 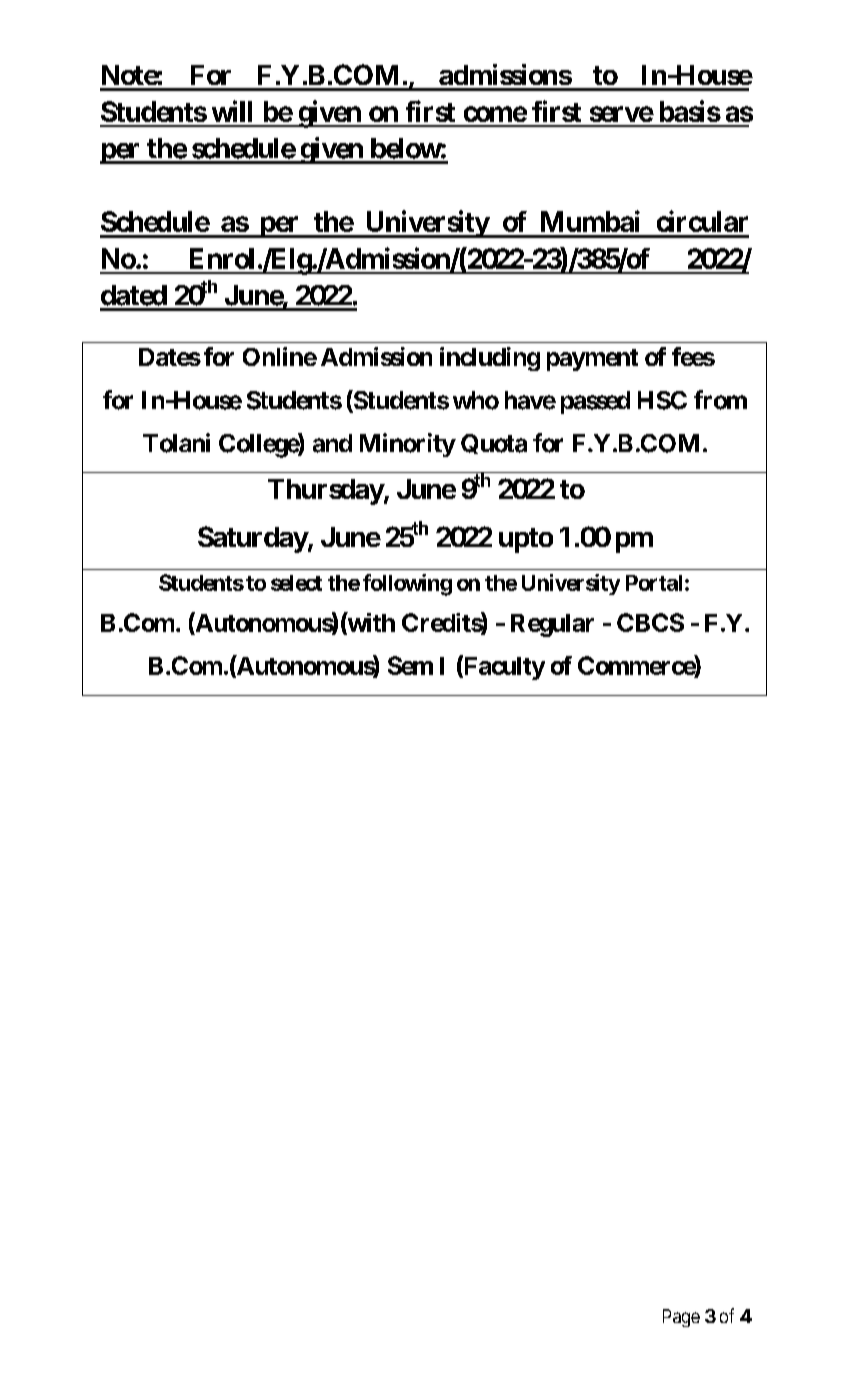 What do you see at coordinates (410, 665) in the screenshot?
I see `Sem` at bounding box center [410, 665].
